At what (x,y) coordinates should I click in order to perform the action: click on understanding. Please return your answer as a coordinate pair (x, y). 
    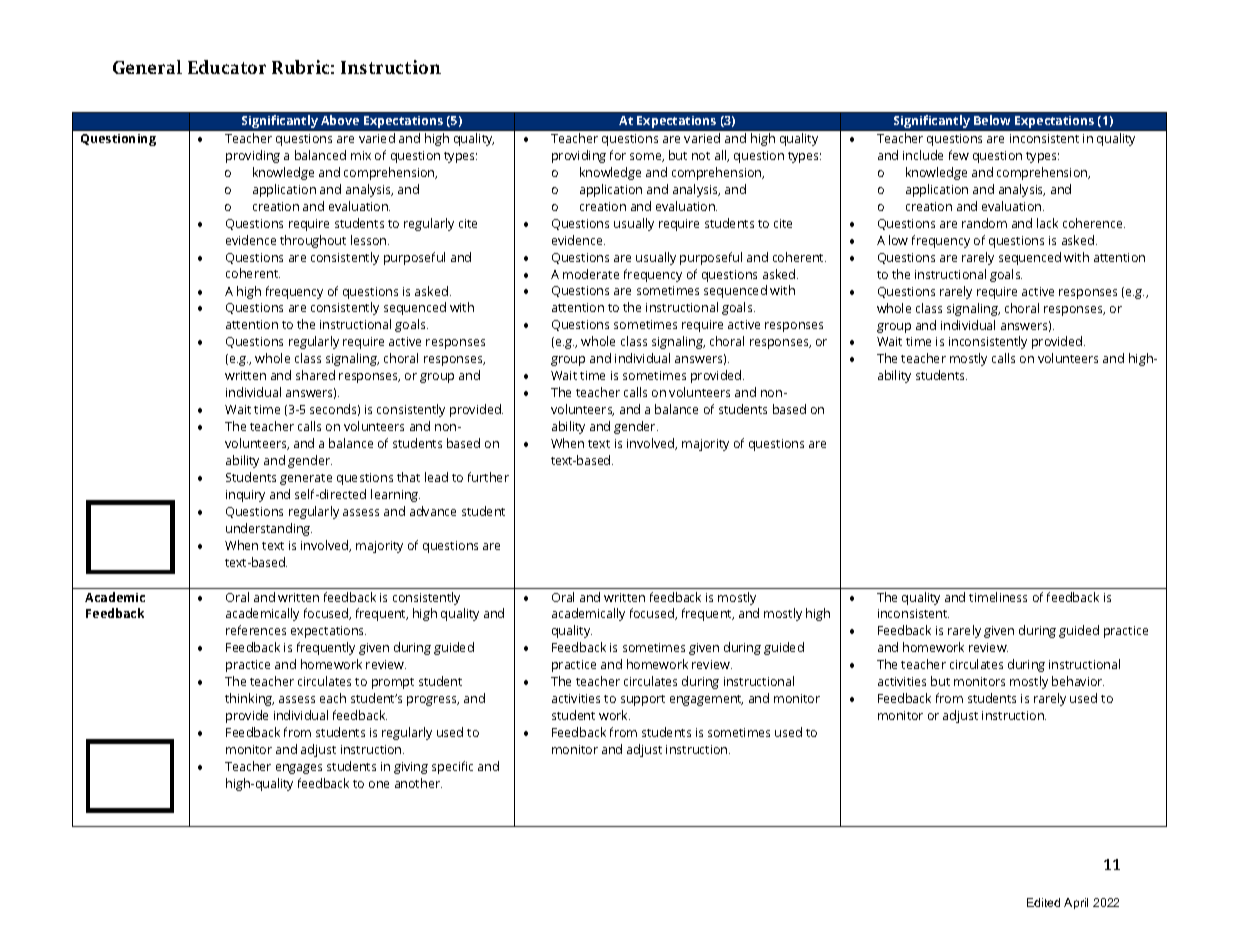
    Looking at the image, I should click on (269, 529).
